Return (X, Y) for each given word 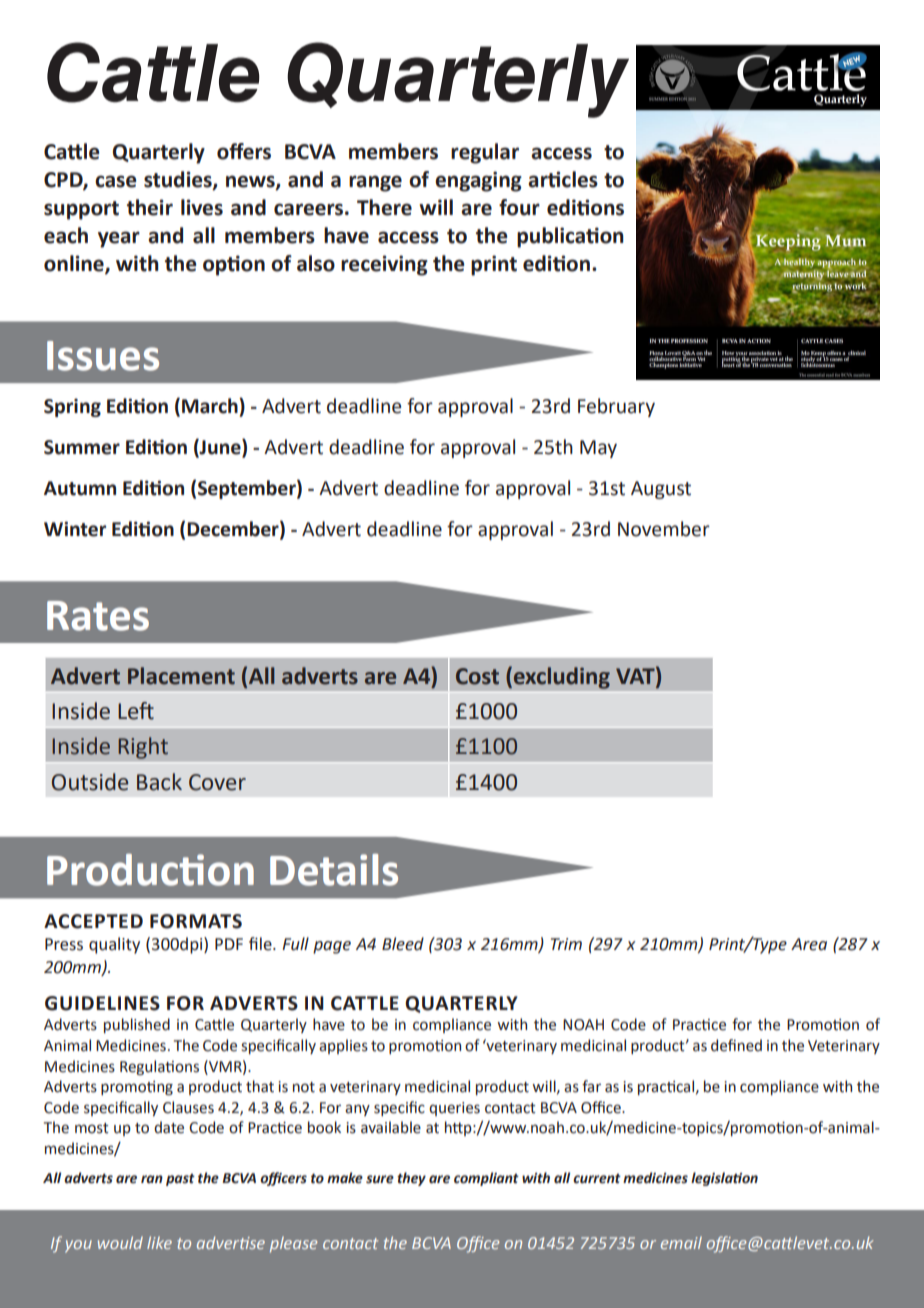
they (411, 1179)
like (159, 1242)
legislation (724, 1179)
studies (179, 180)
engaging (478, 181)
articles (563, 179)
